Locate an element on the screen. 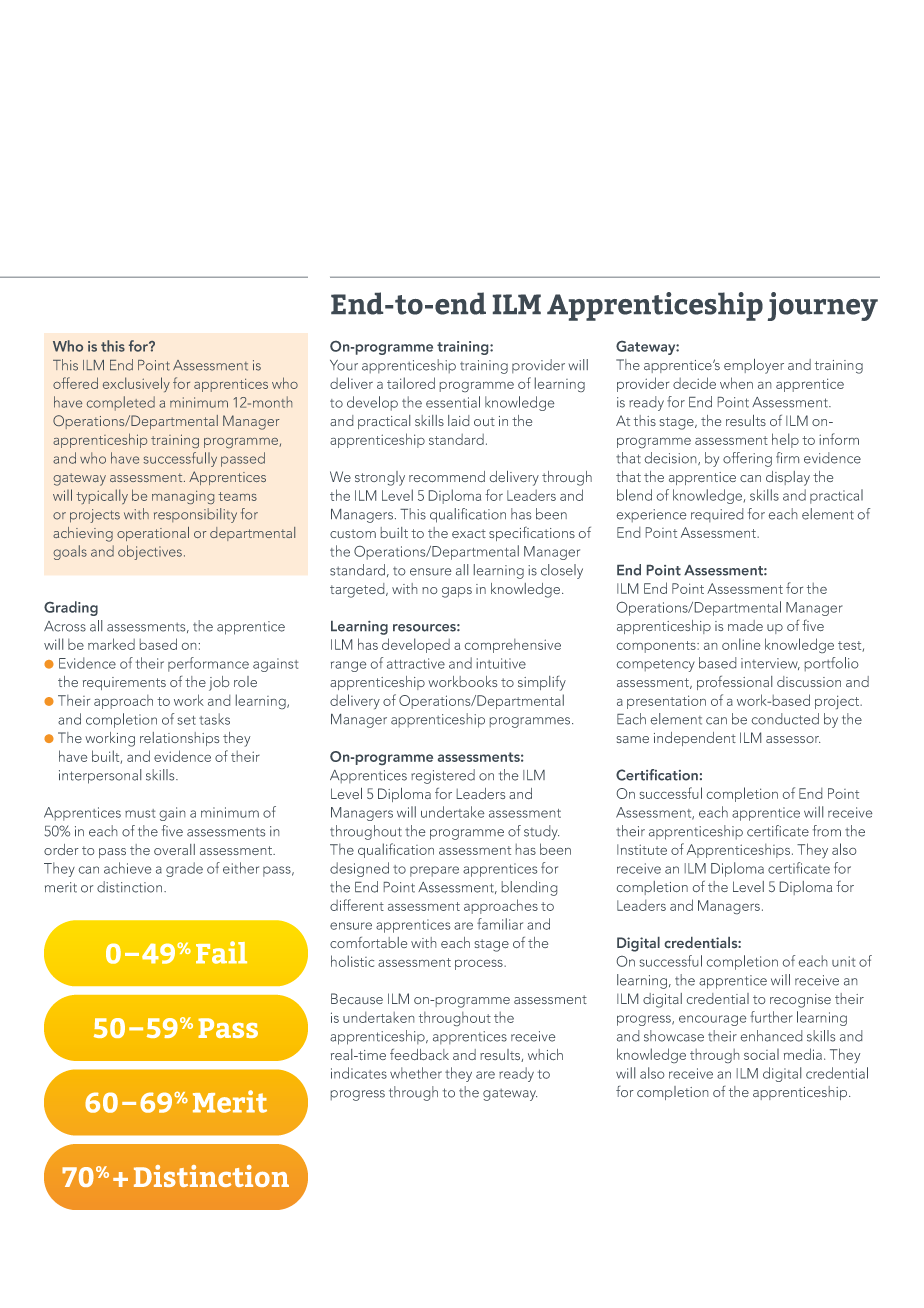 The height and width of the screenshot is (1308, 924). indicates is located at coordinates (359, 1073).
